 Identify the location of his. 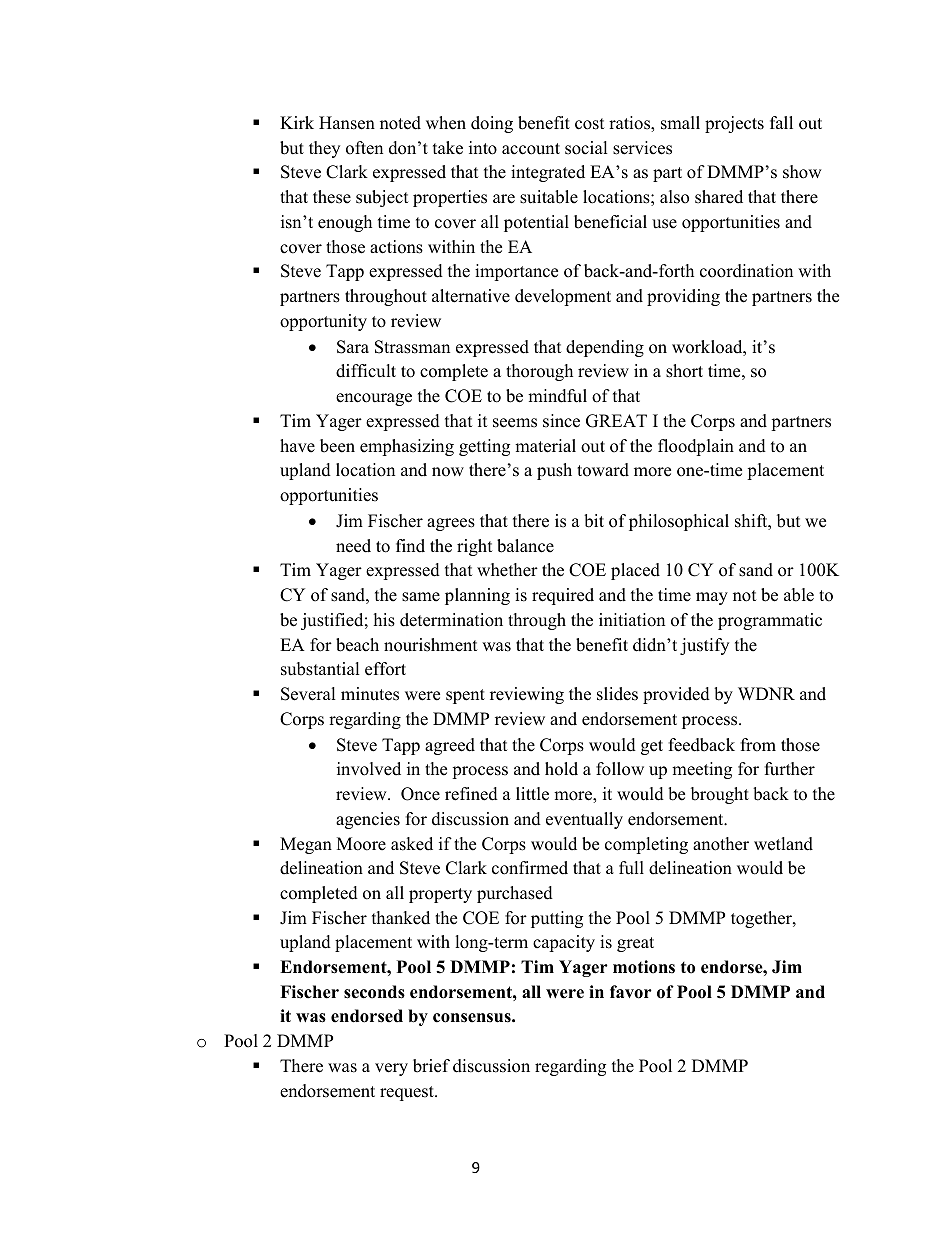
(384, 620).
